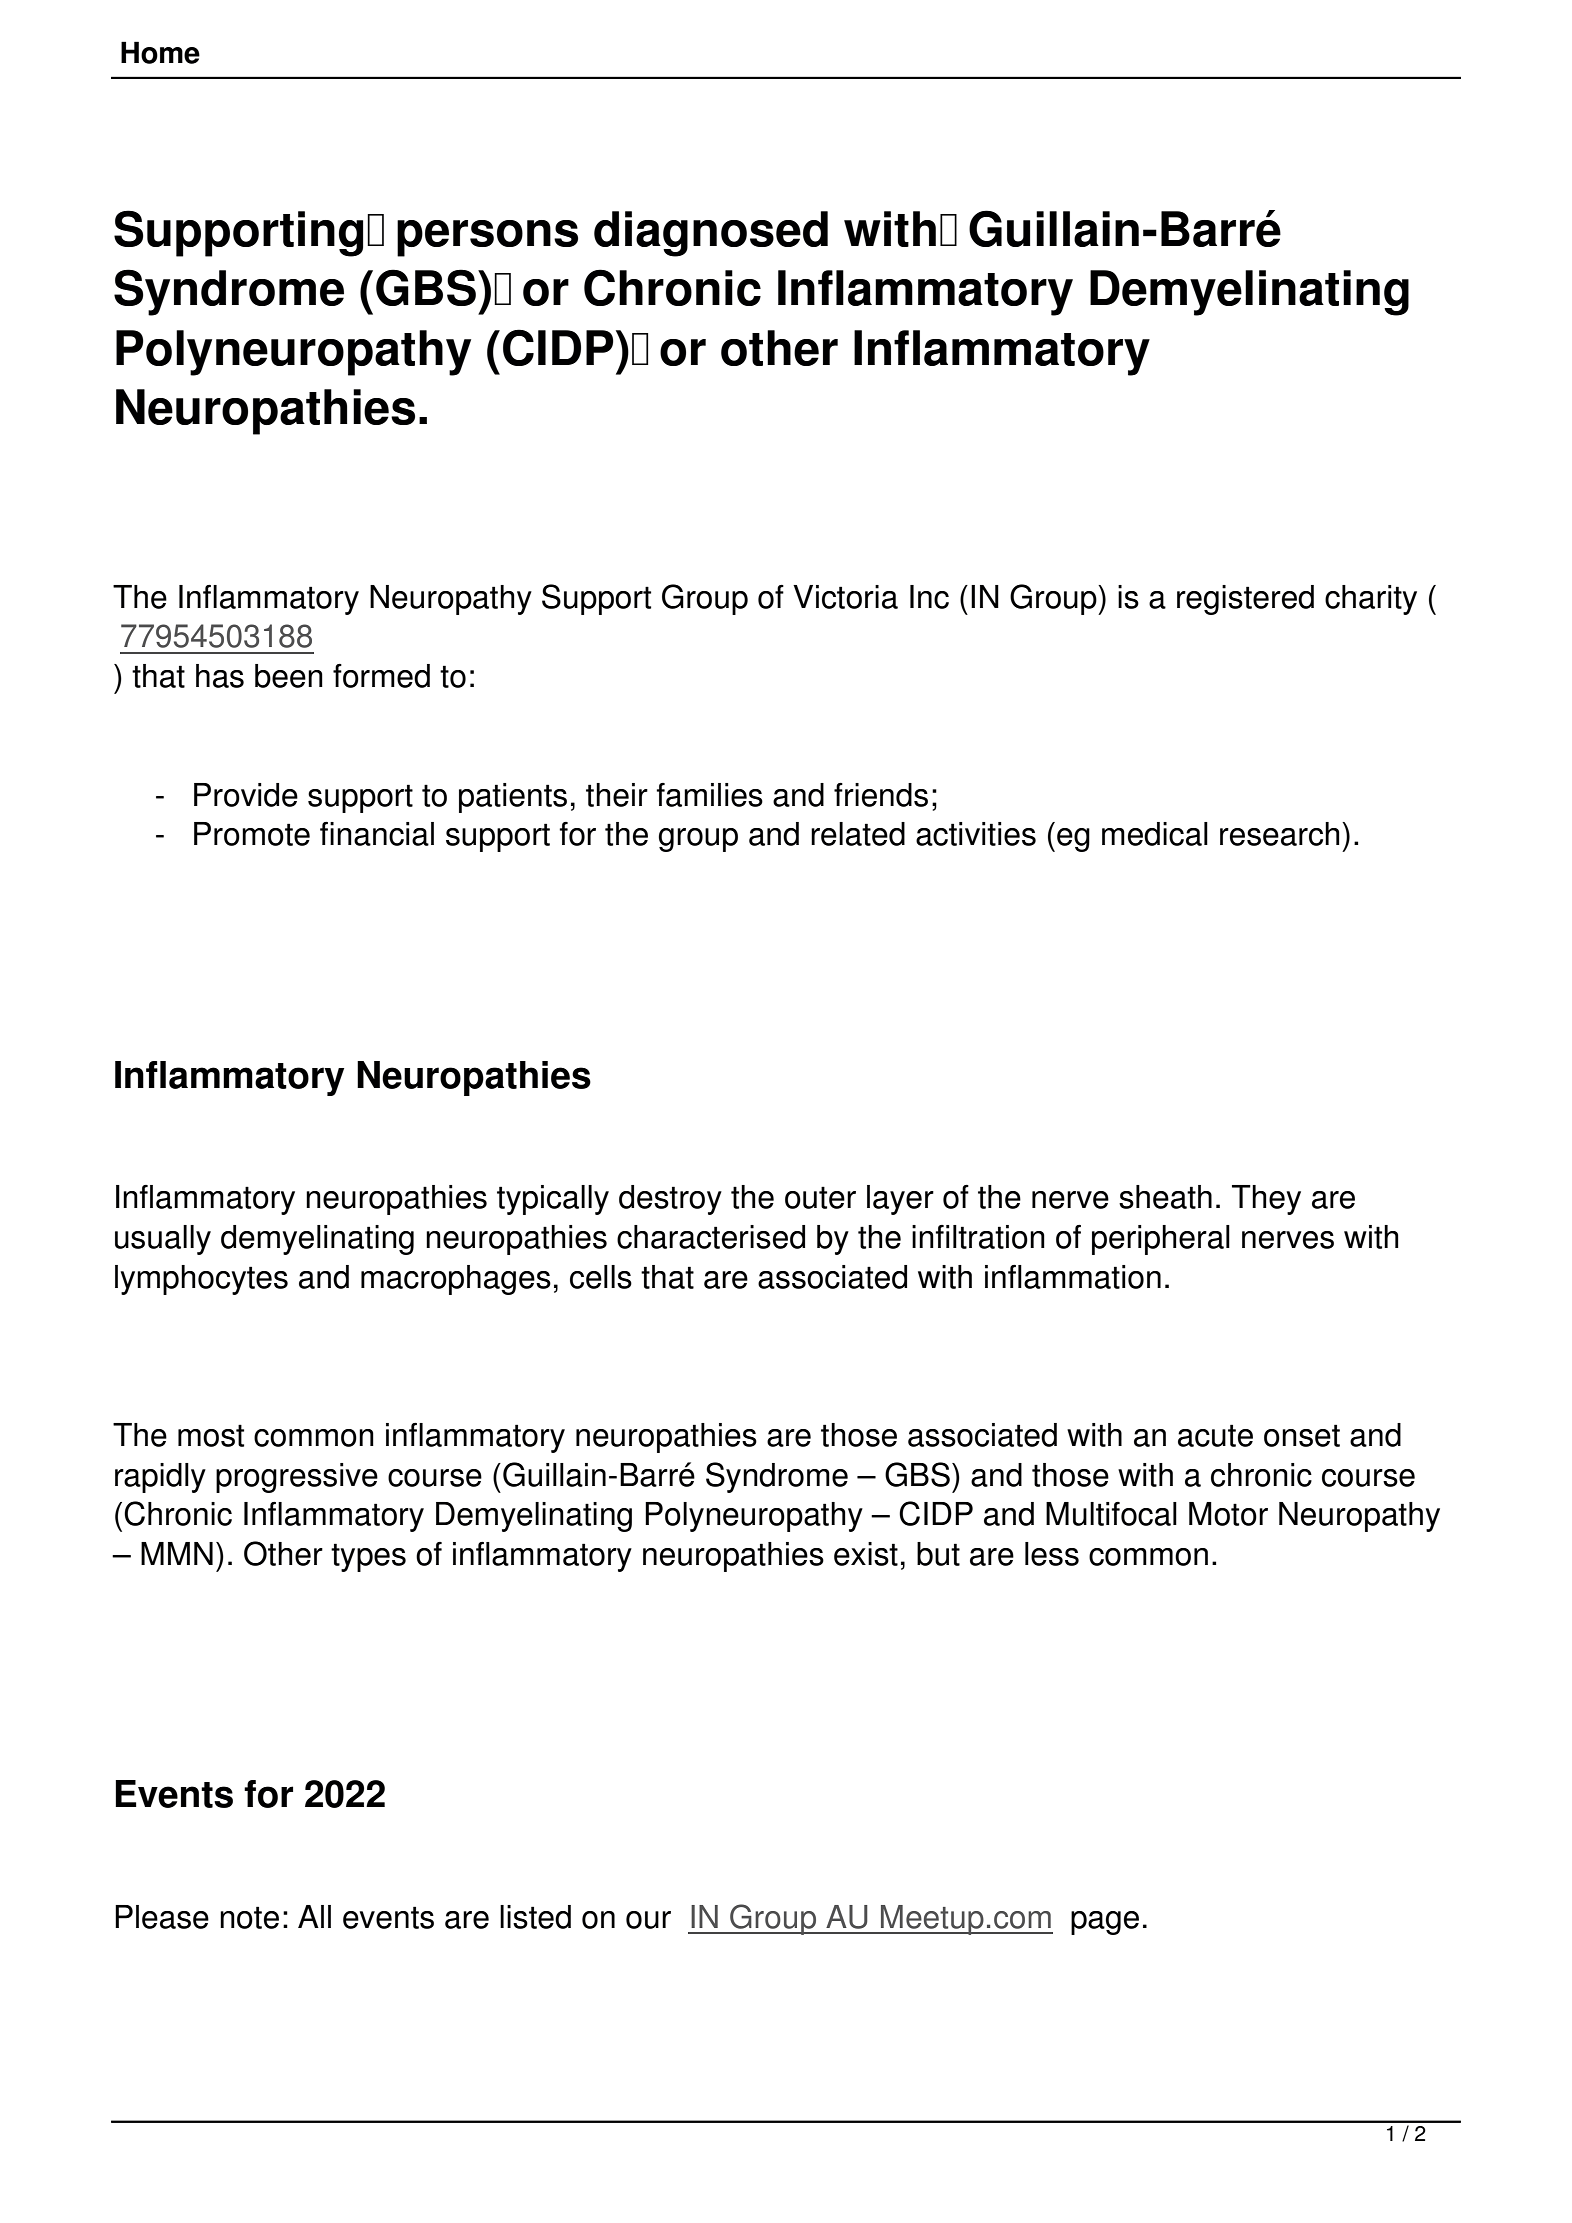 This screenshot has height=2223, width=1572. I want to click on registered, so click(1245, 600).
